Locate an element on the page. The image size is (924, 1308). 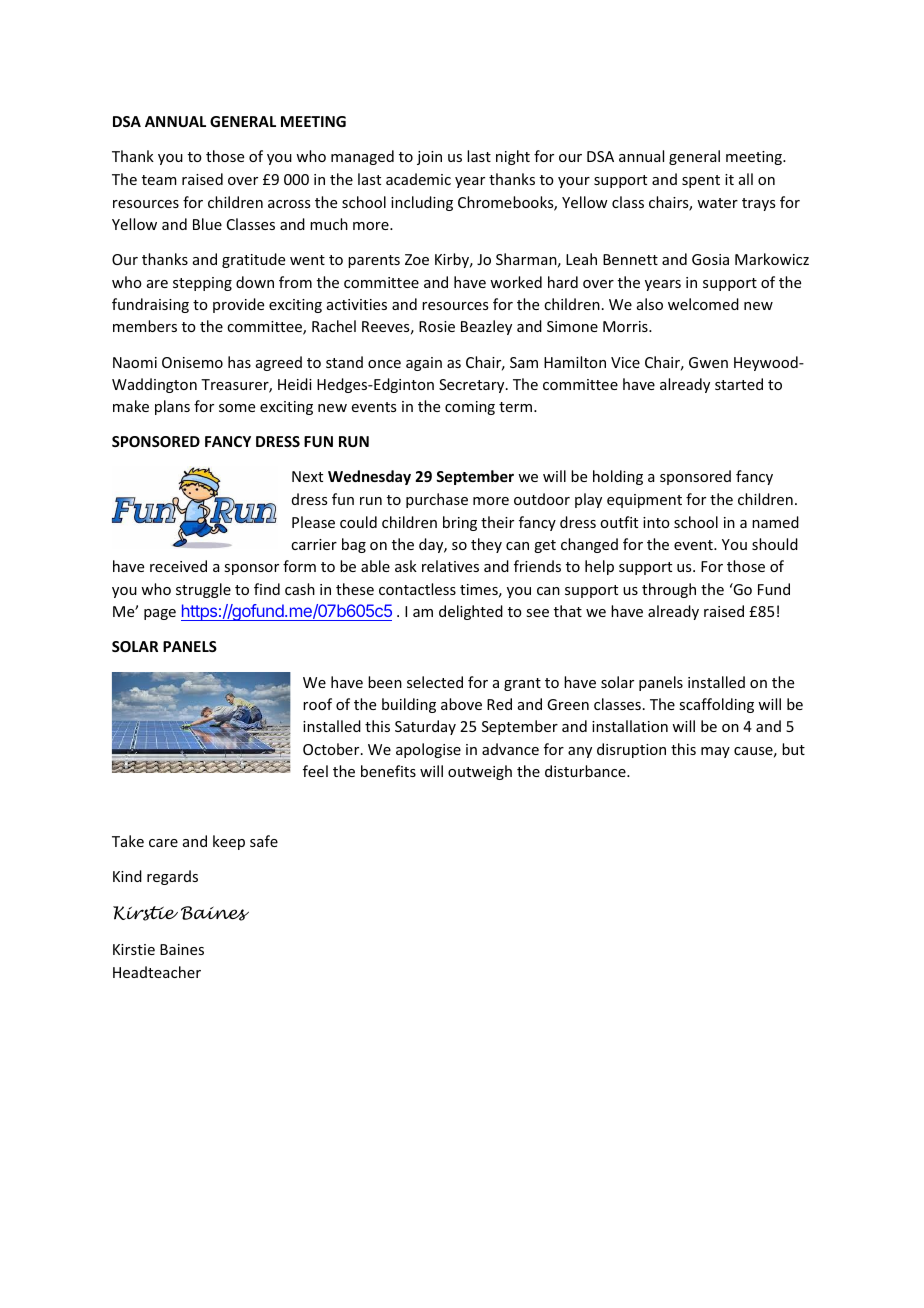
may is located at coordinates (715, 752).
